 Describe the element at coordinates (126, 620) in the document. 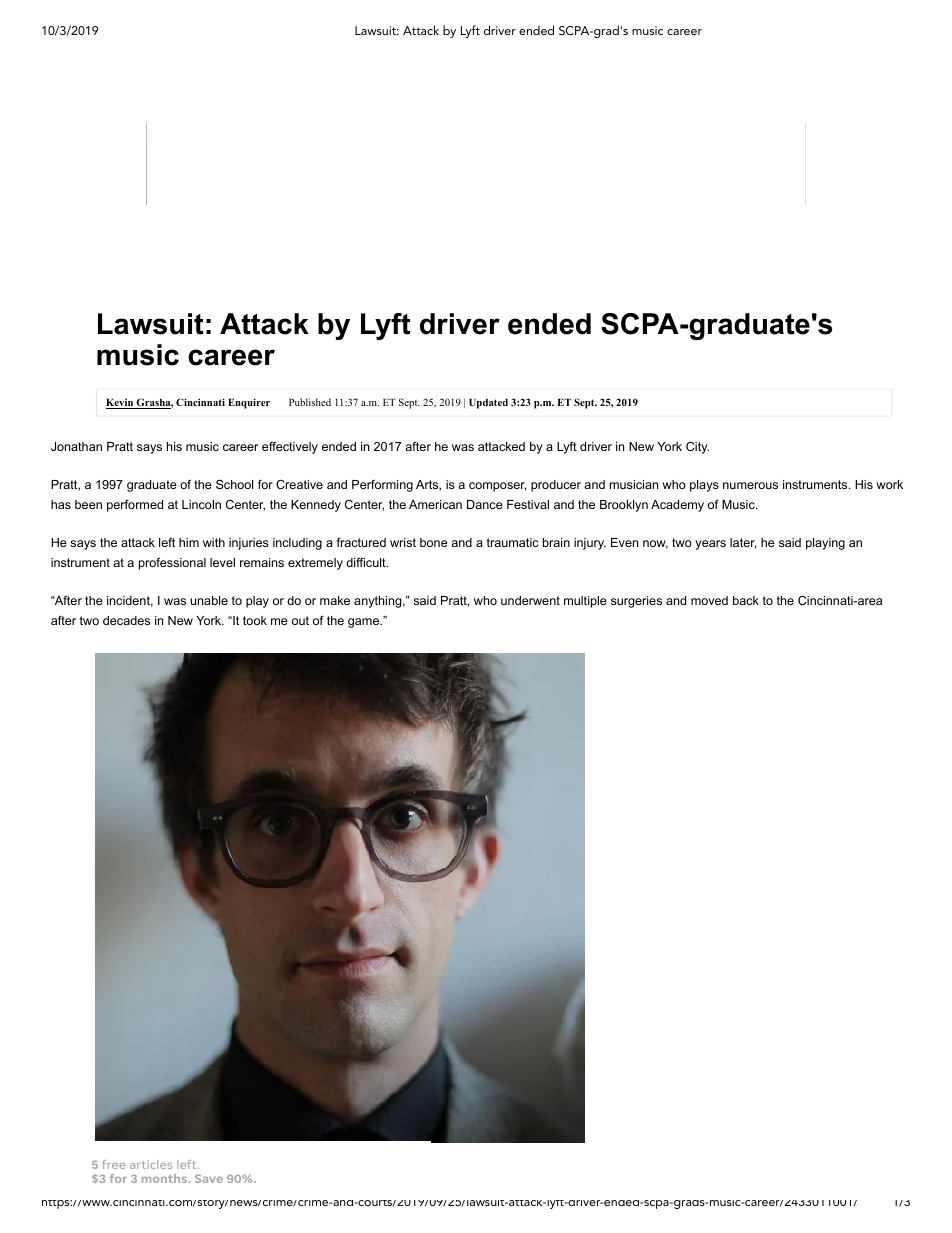

I see `decades` at that location.
